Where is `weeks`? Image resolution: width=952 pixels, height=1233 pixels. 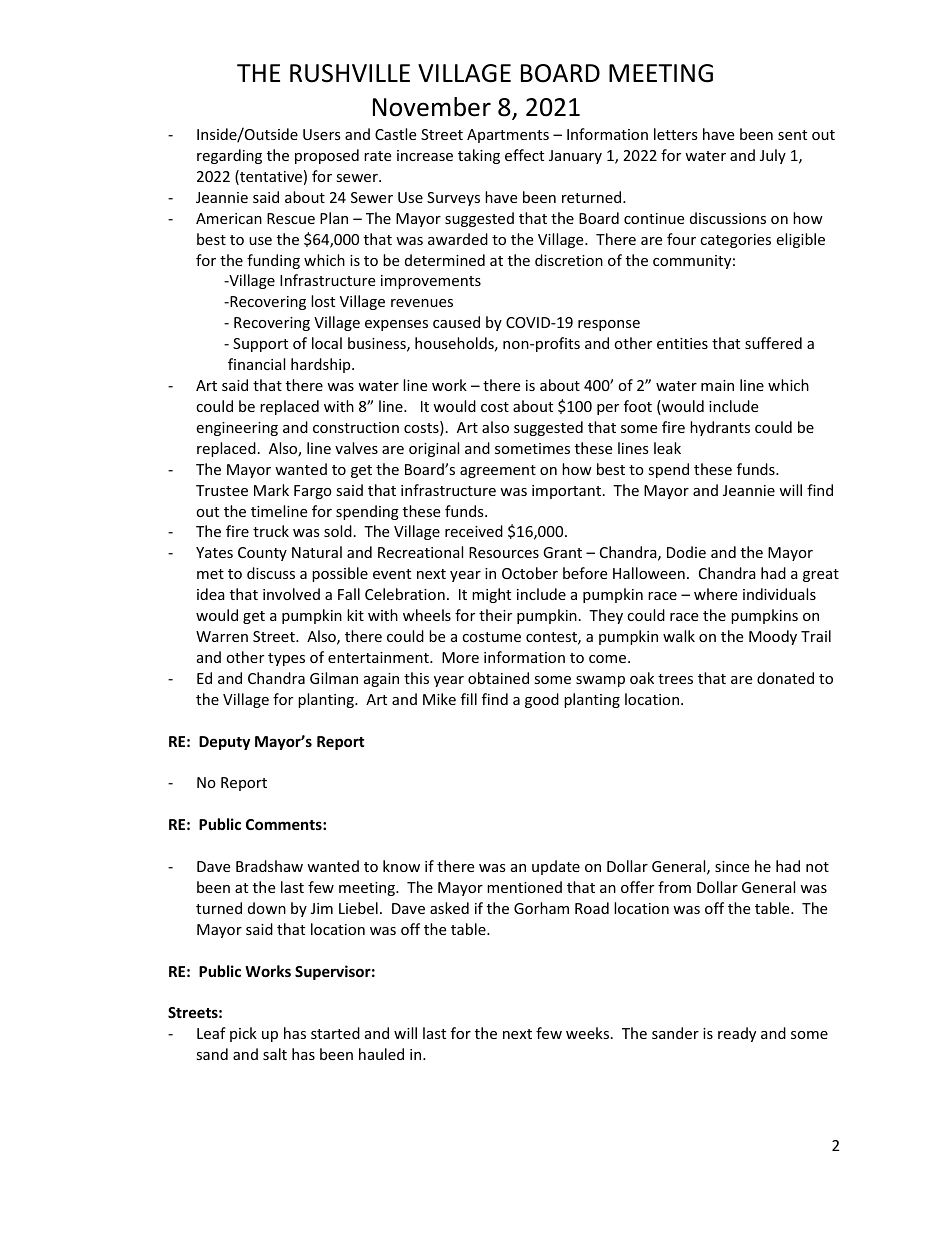 weeks is located at coordinates (589, 1033).
